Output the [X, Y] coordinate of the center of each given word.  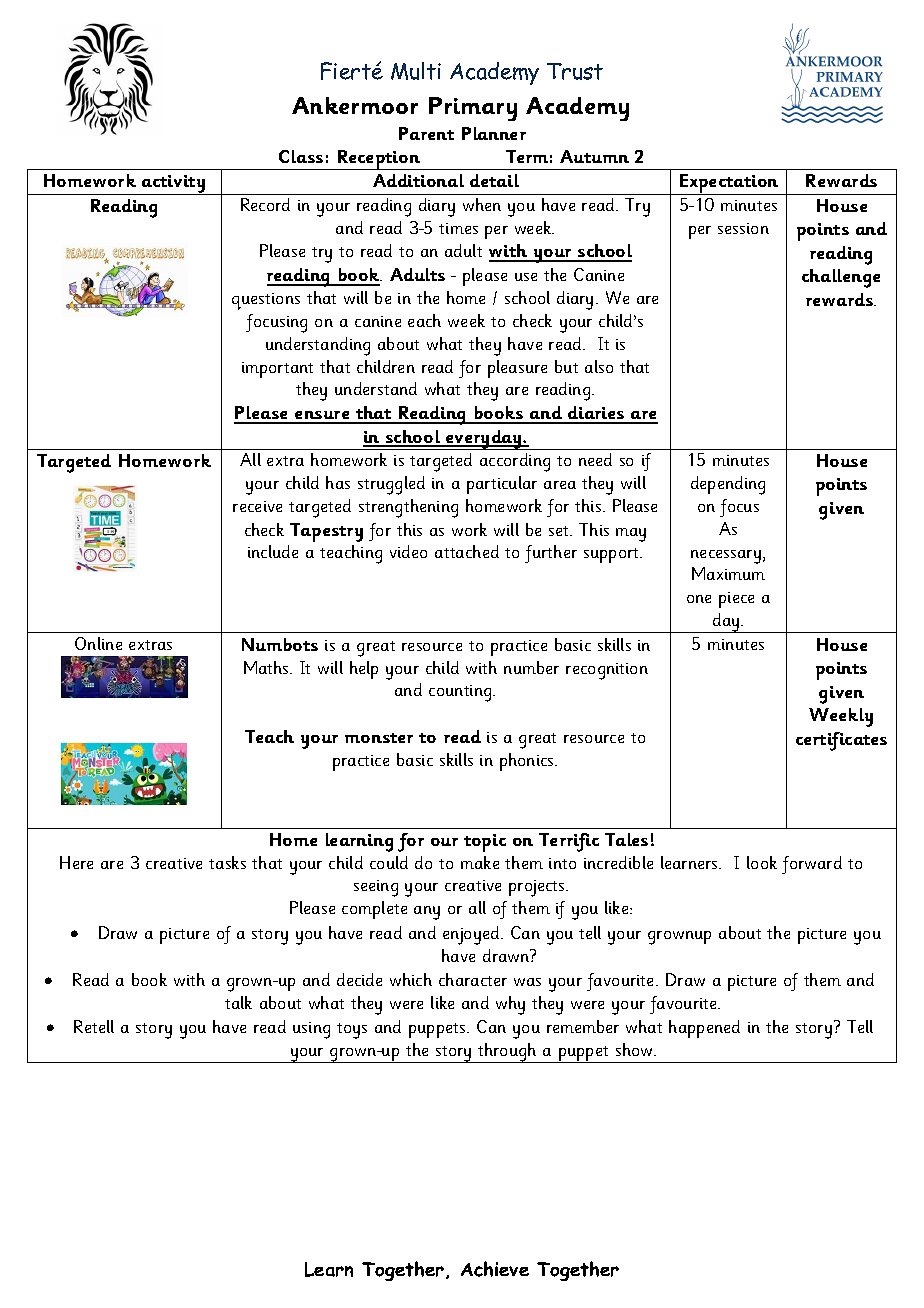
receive [257, 506]
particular [502, 485]
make [480, 862]
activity [173, 185]
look [762, 862]
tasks [227, 862]
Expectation [729, 184]
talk [238, 1002]
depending [728, 485]
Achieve [495, 1269]
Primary [473, 109]
